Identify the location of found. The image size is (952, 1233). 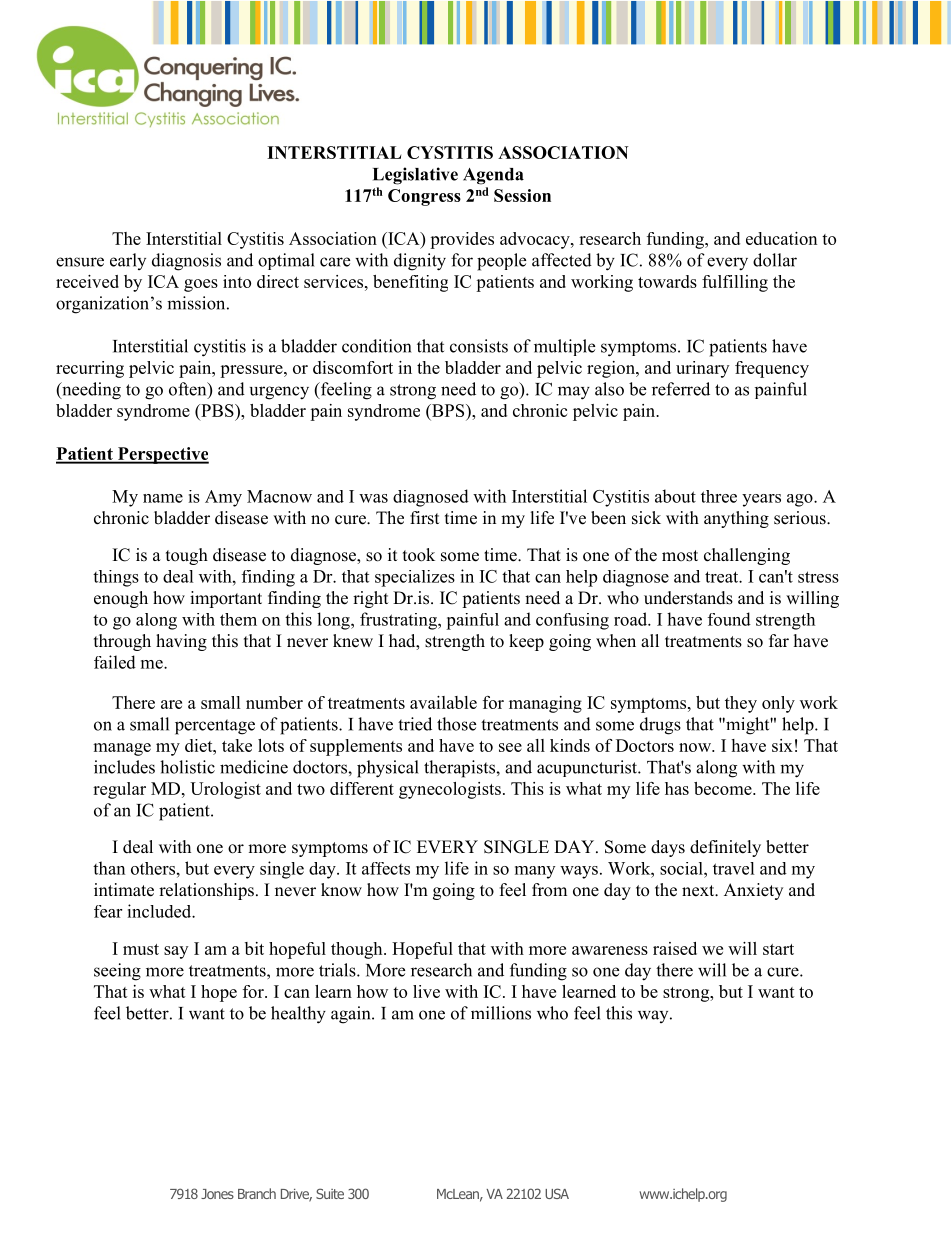
(729, 619).
